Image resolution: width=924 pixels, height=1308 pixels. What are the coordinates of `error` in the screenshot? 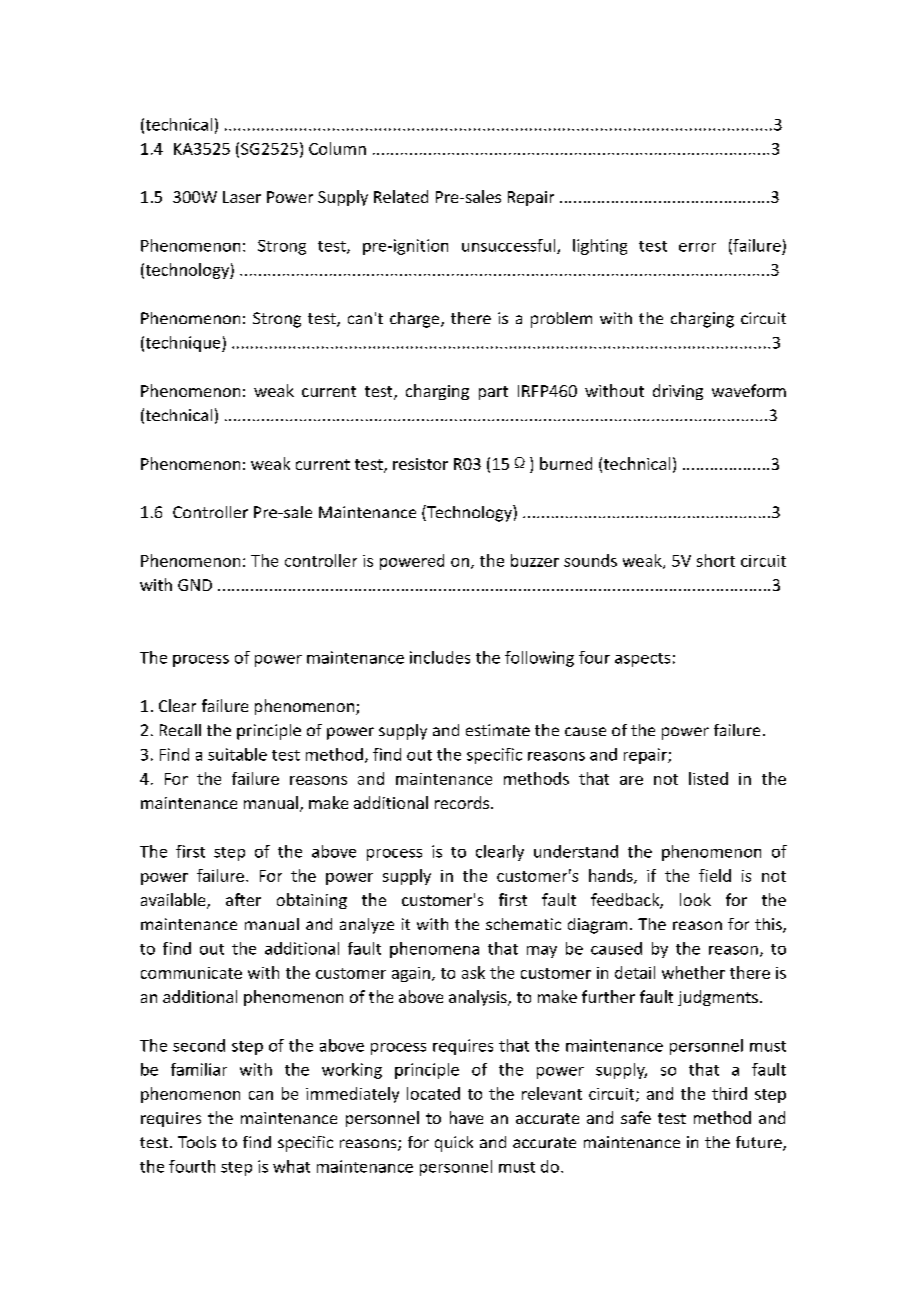 It's located at (697, 247).
